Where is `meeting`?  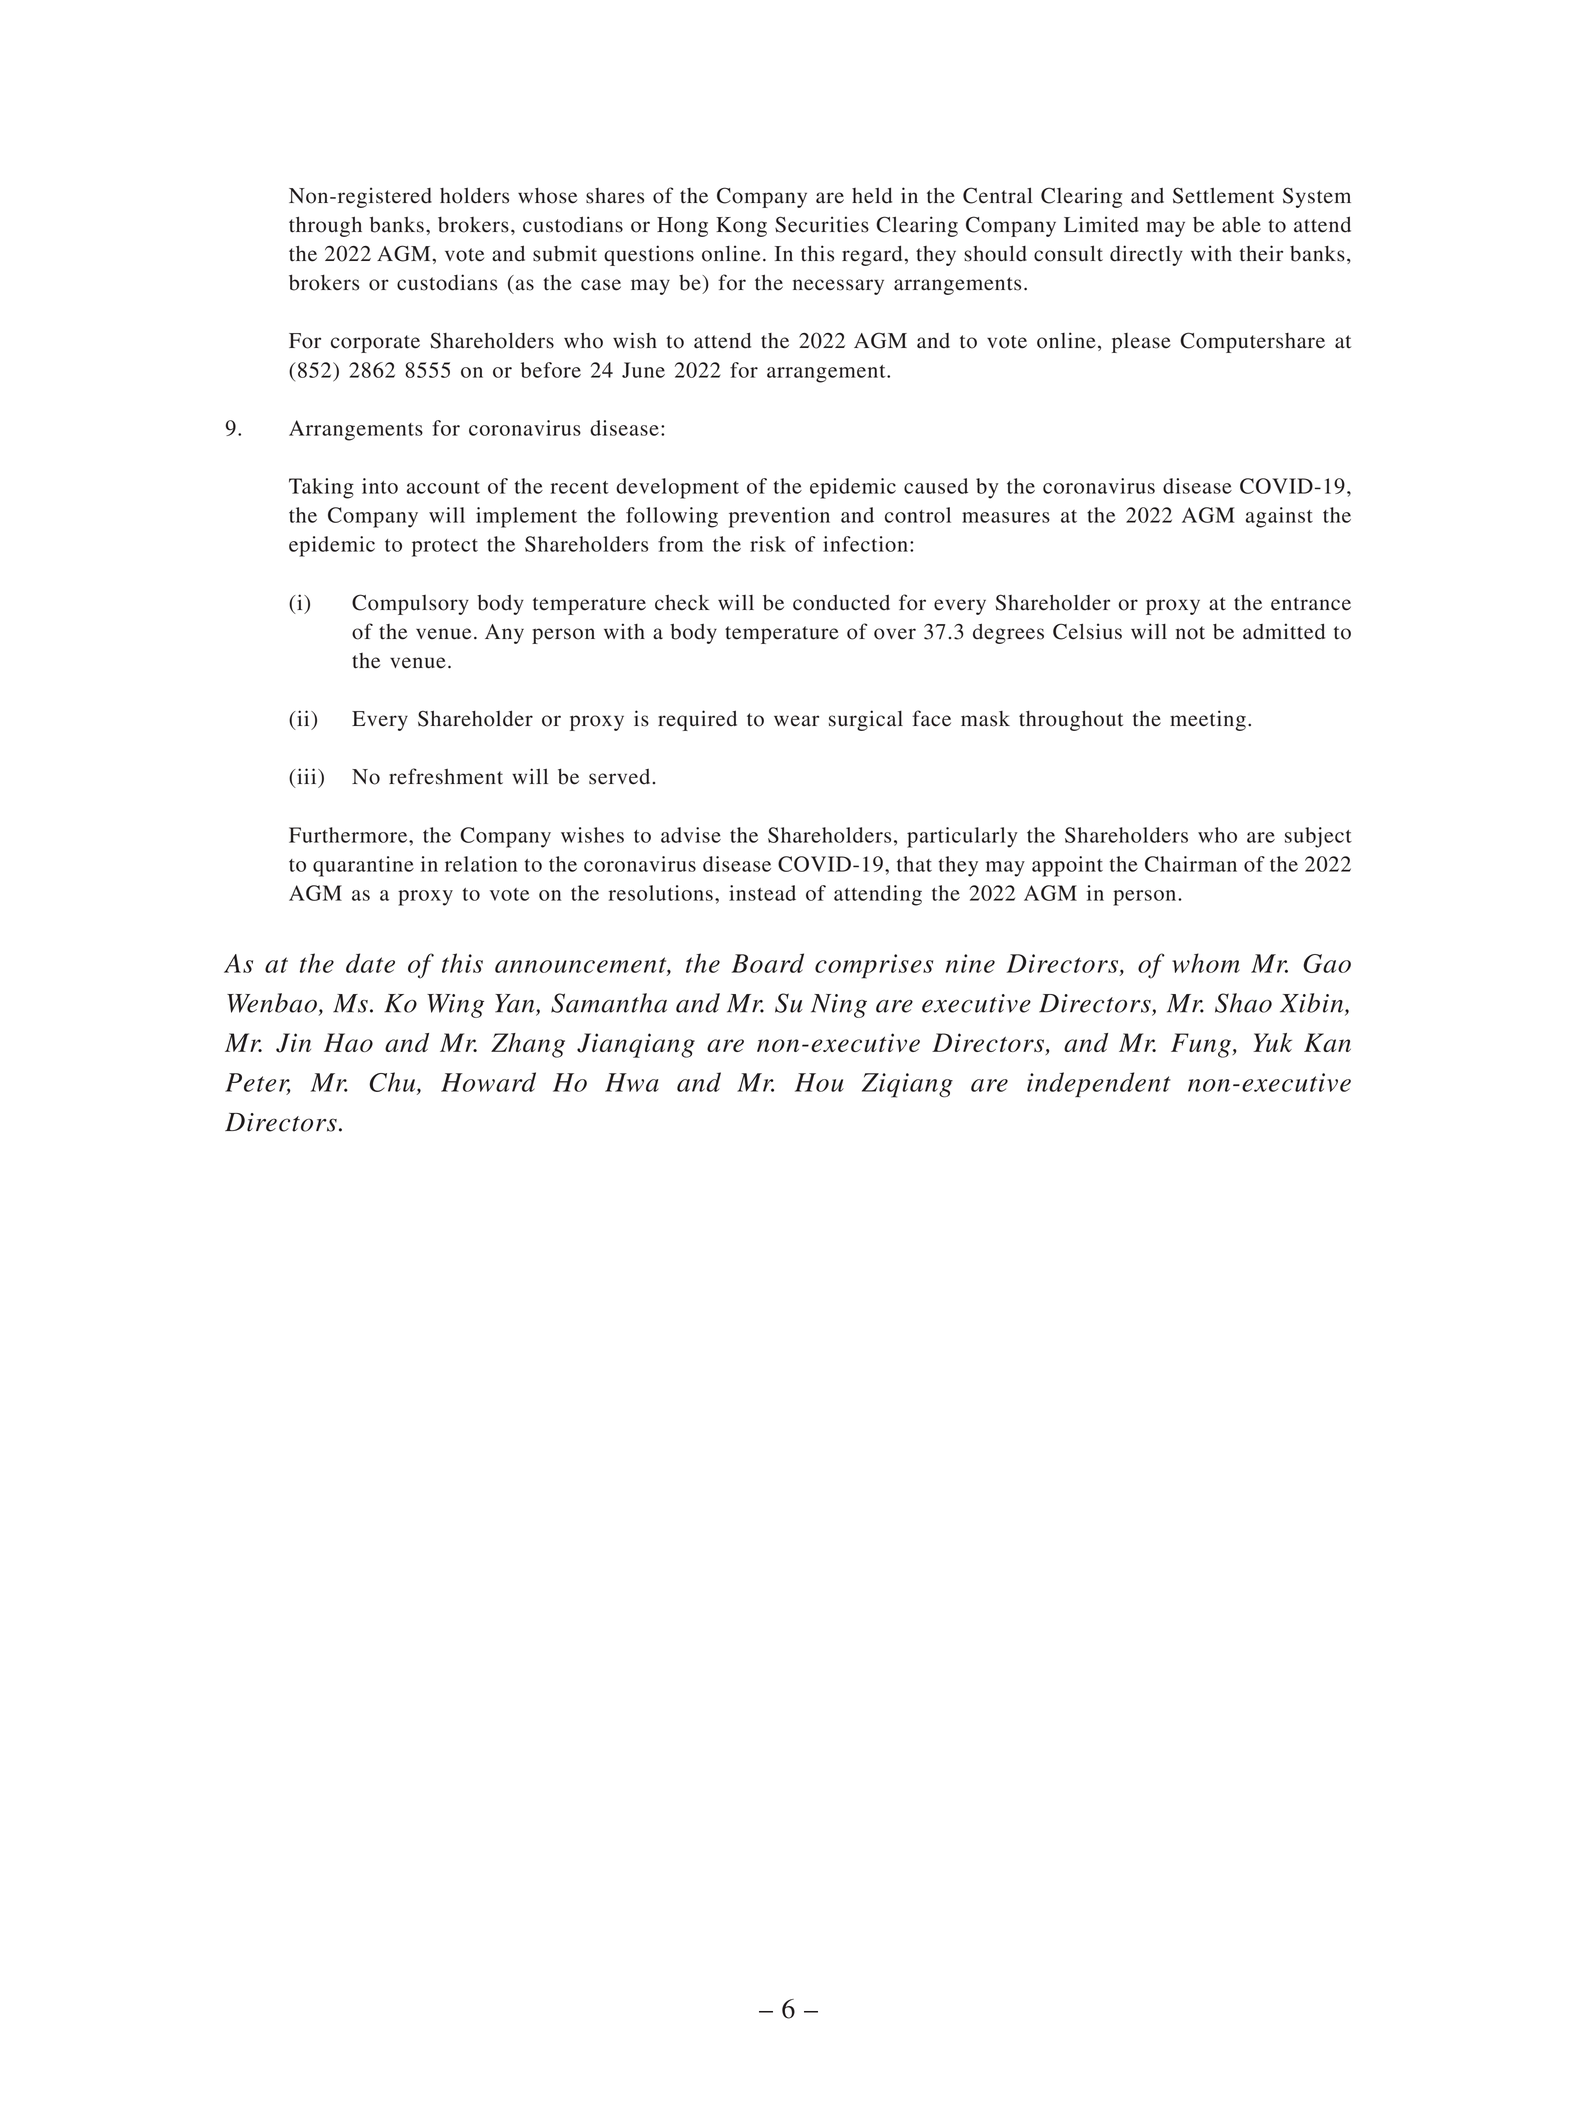
meeting is located at coordinates (1208, 720).
